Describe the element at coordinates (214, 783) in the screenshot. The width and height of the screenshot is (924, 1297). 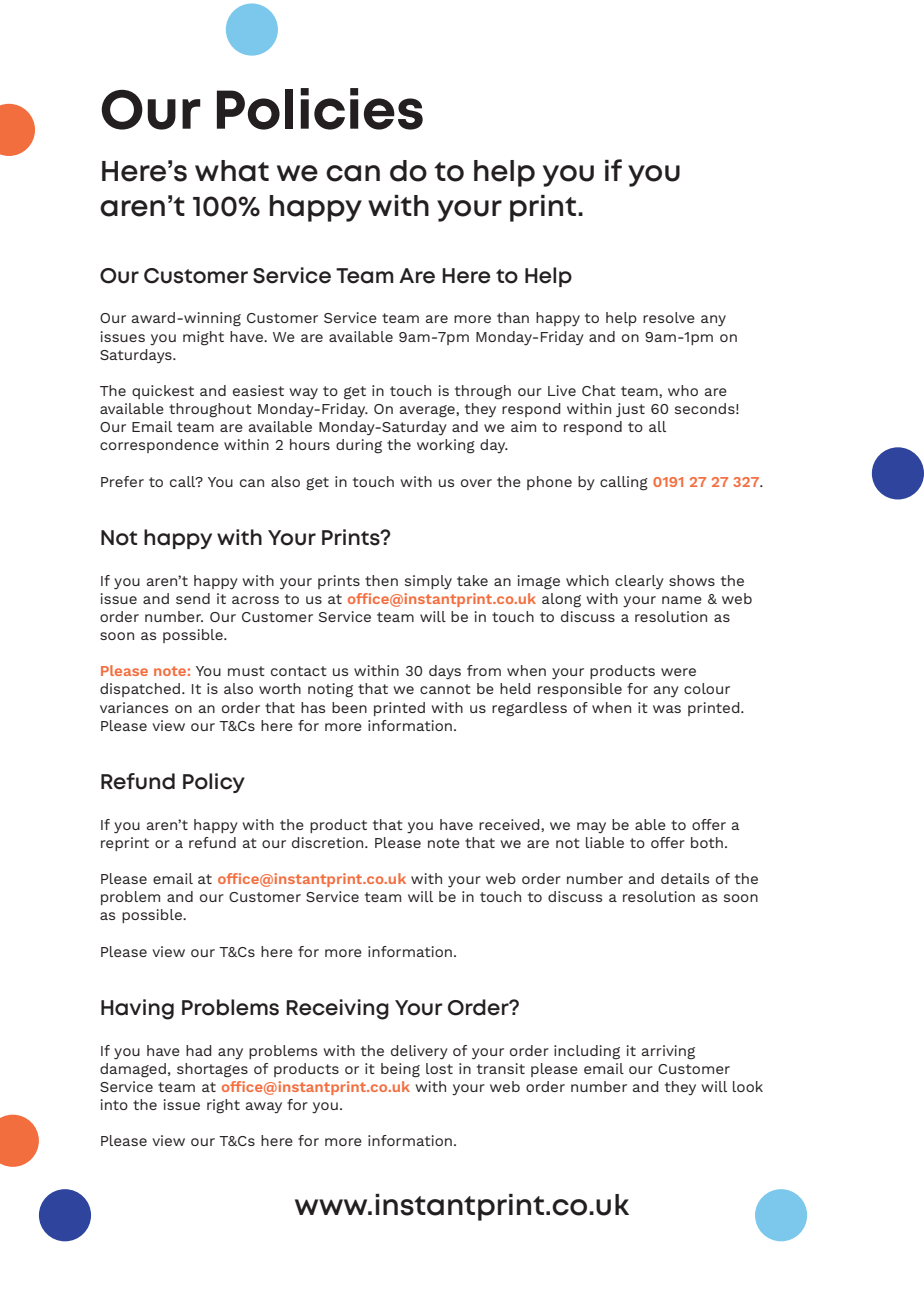
I see `Policy` at that location.
